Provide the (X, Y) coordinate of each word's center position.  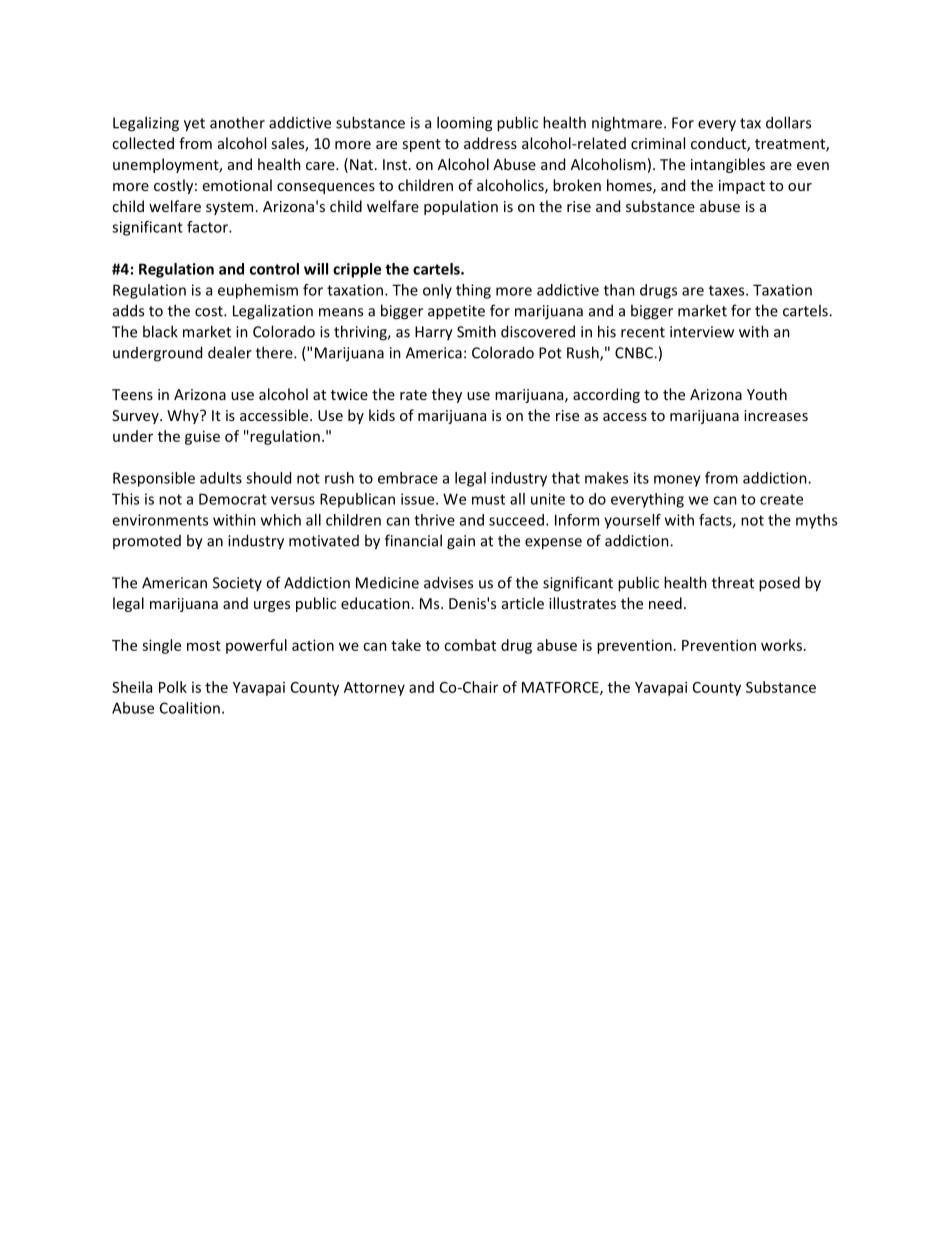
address (490, 143)
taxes (728, 290)
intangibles (728, 165)
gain (461, 542)
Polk (173, 687)
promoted (147, 542)
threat (733, 582)
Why (184, 416)
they (447, 395)
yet (194, 125)
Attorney (374, 689)
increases (776, 415)
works (781, 645)
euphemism (258, 291)
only (437, 291)
